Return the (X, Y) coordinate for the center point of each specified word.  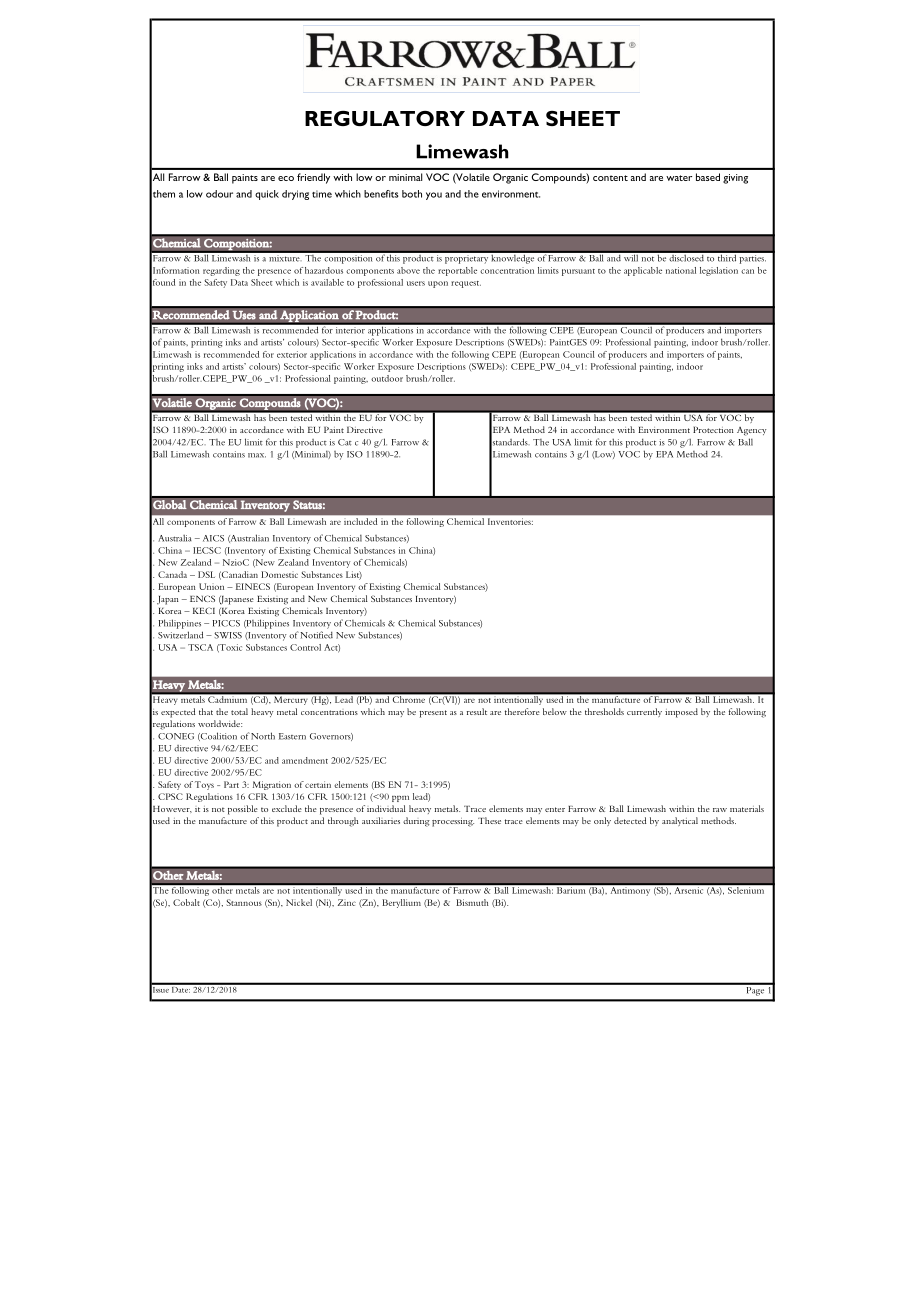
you (434, 196)
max (257, 455)
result (477, 711)
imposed (681, 713)
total (239, 711)
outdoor (387, 378)
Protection (713, 429)
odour (219, 194)
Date (180, 988)
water (679, 178)
